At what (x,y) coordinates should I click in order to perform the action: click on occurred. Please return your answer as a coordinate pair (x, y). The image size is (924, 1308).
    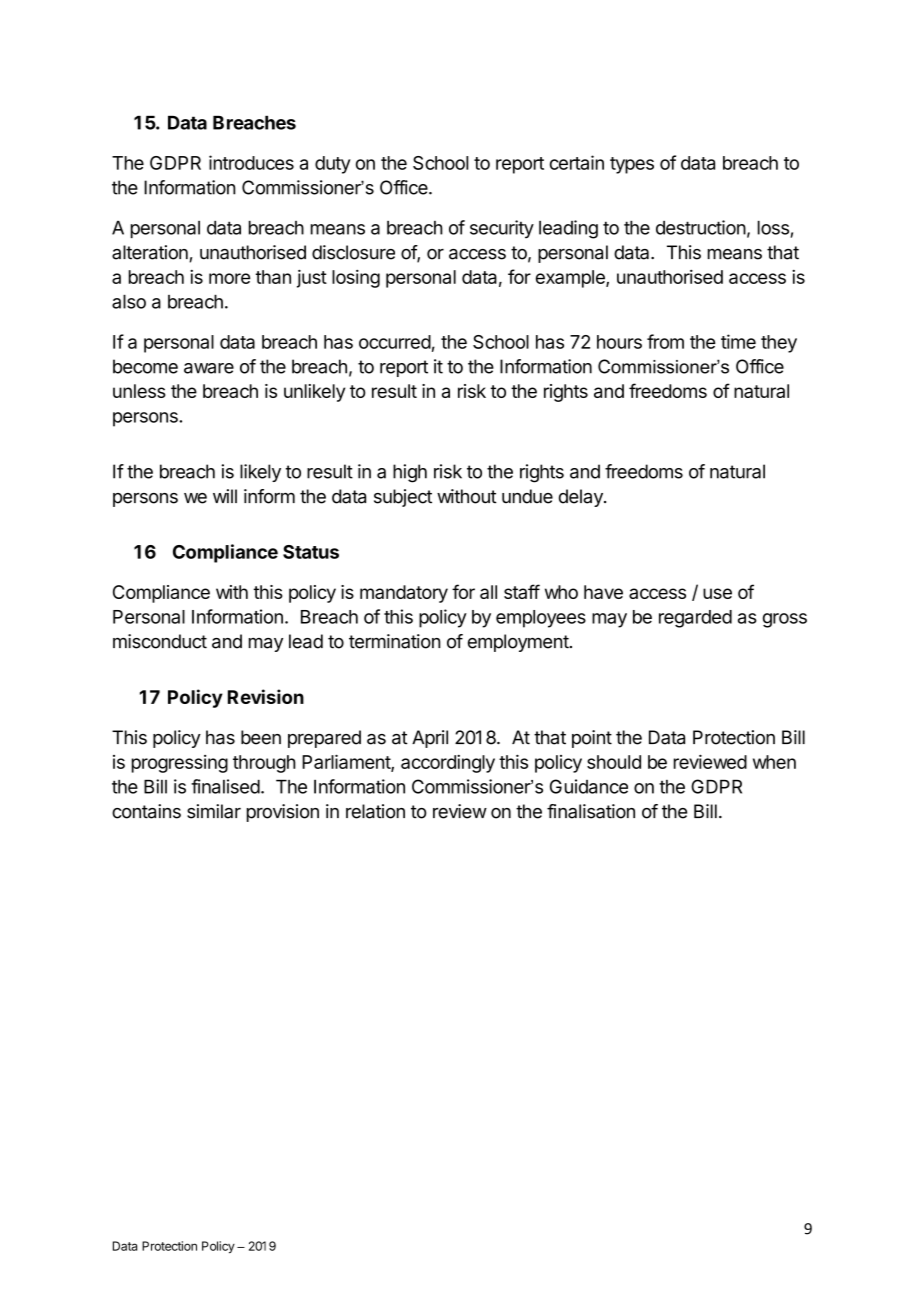
    Looking at the image, I should click on (395, 342).
